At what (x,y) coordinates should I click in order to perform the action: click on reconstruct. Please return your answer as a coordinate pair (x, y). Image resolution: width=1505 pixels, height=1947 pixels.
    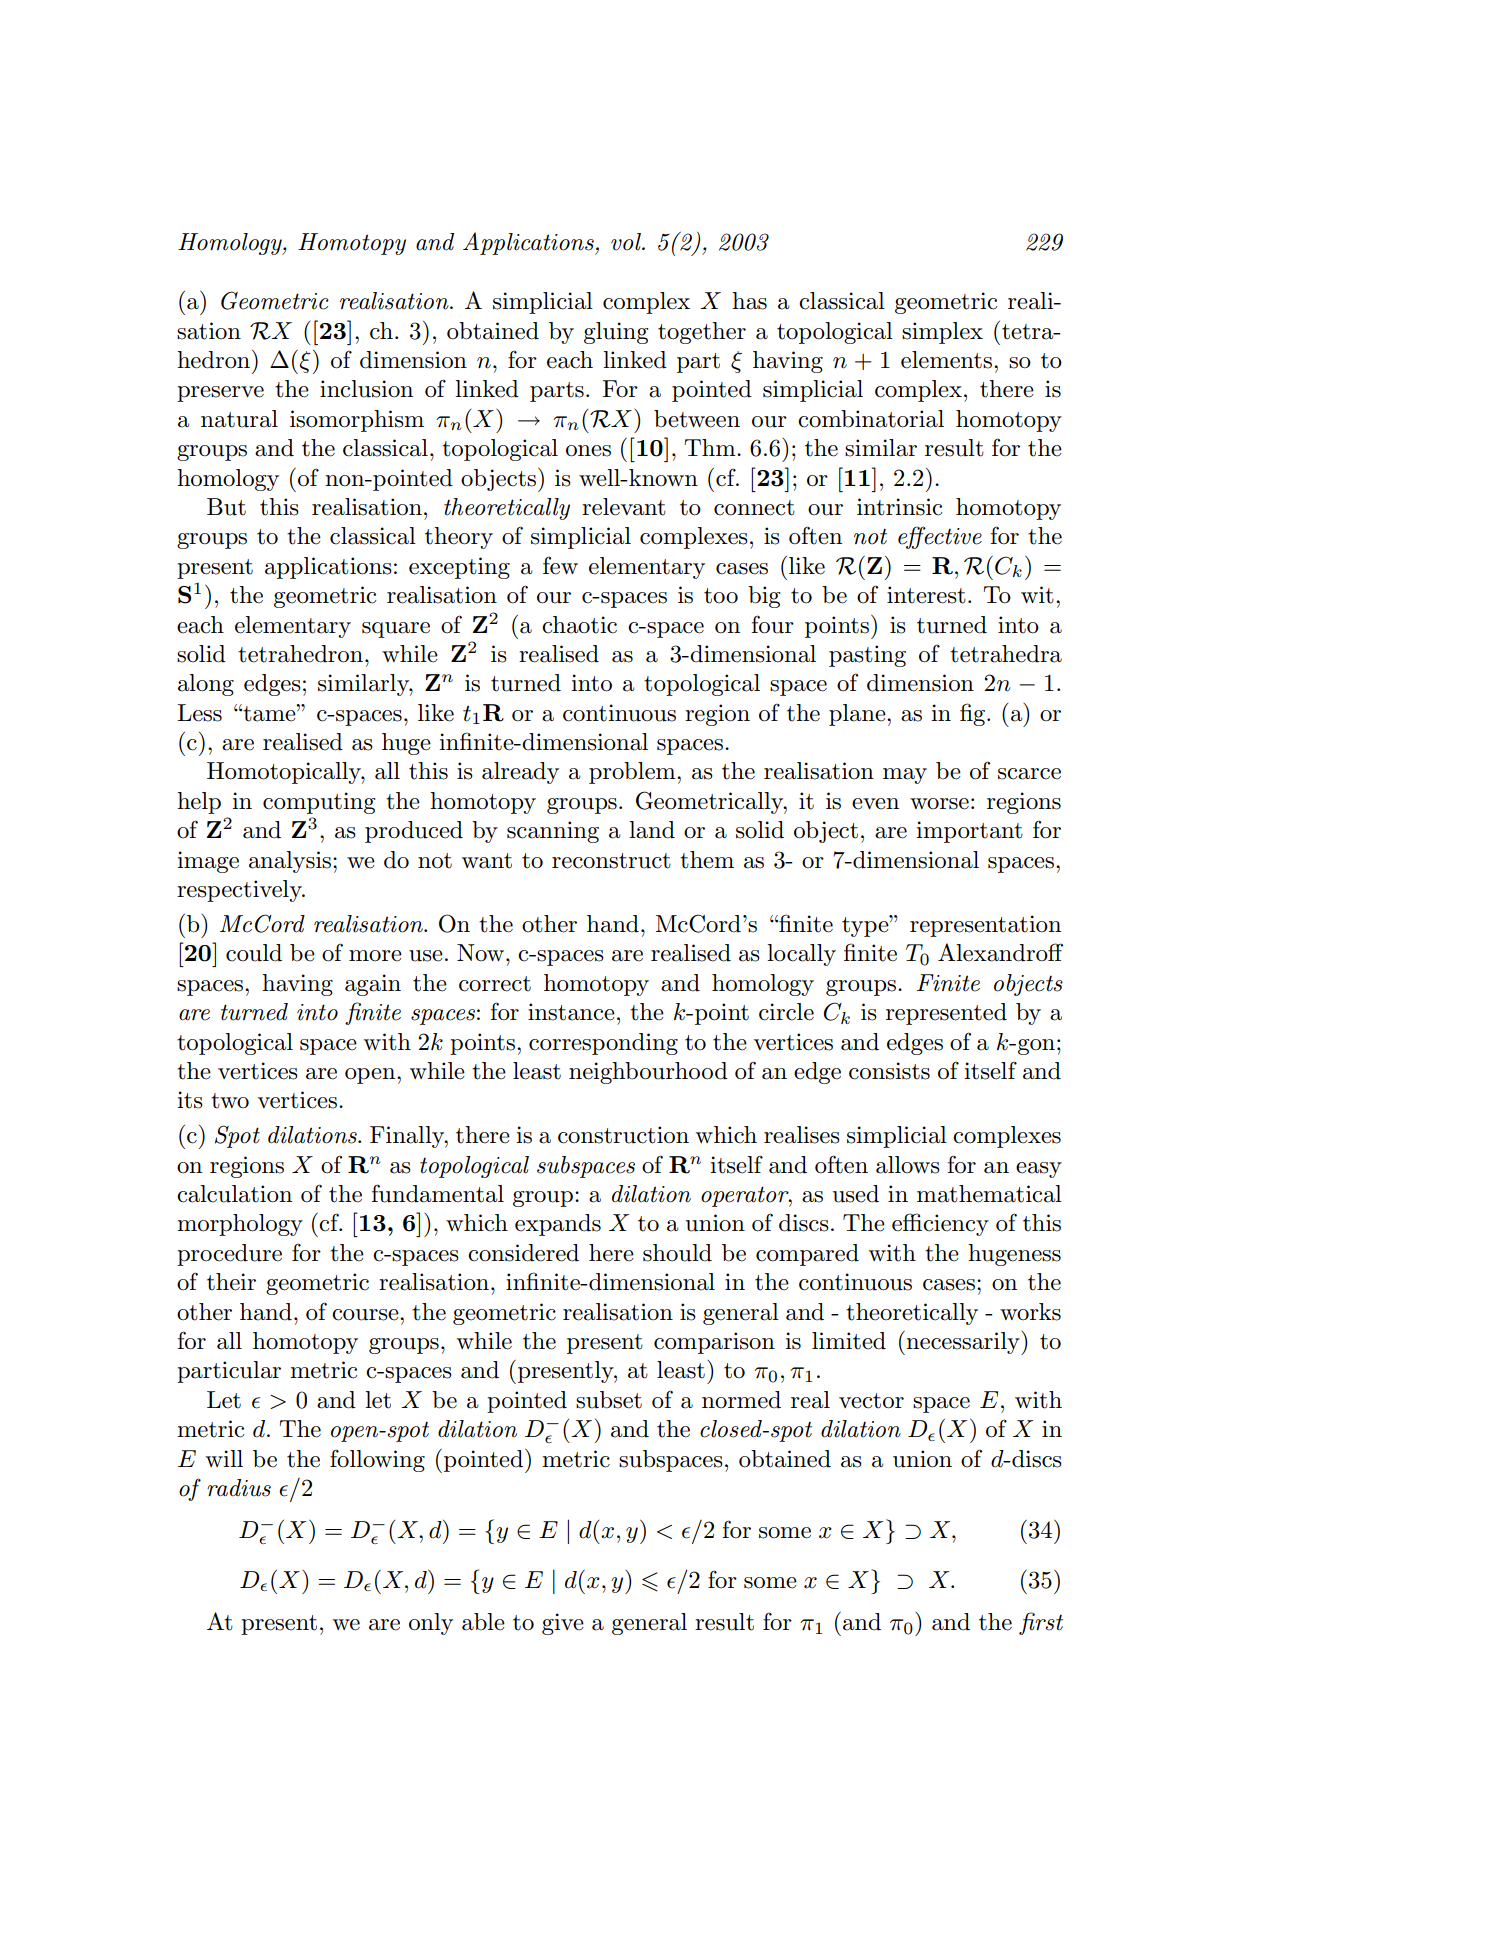
    Looking at the image, I should click on (611, 861).
